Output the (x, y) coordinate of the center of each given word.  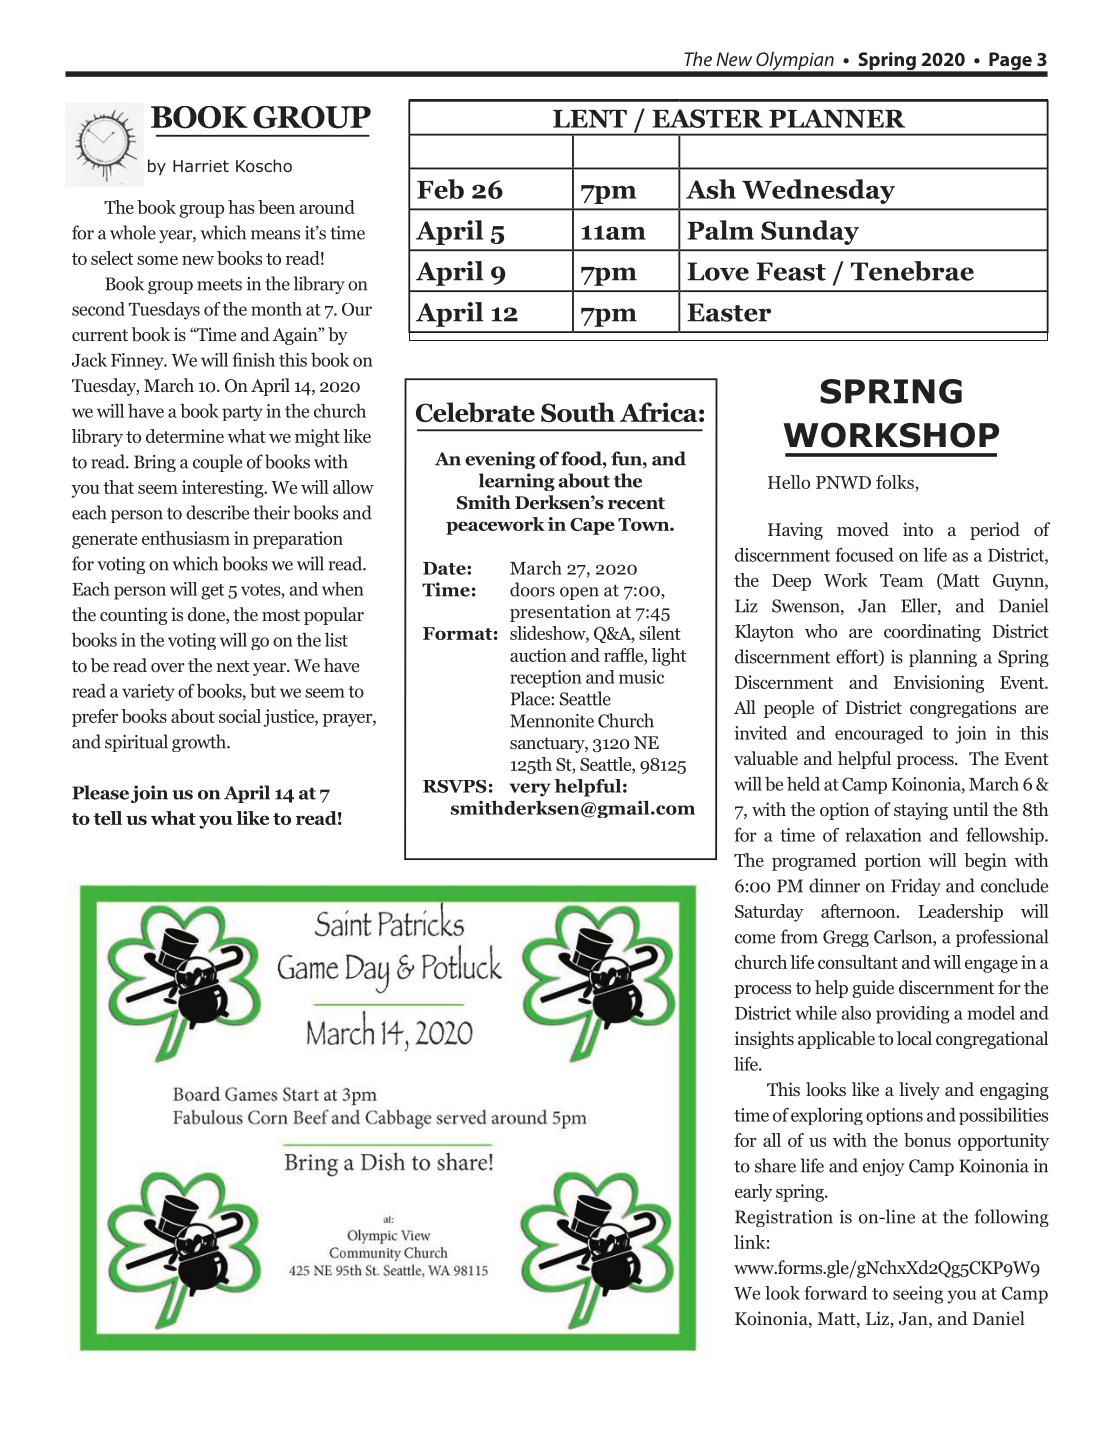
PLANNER (837, 118)
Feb (440, 189)
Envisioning (939, 684)
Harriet (201, 166)
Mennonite (552, 721)
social (240, 716)
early (753, 1193)
